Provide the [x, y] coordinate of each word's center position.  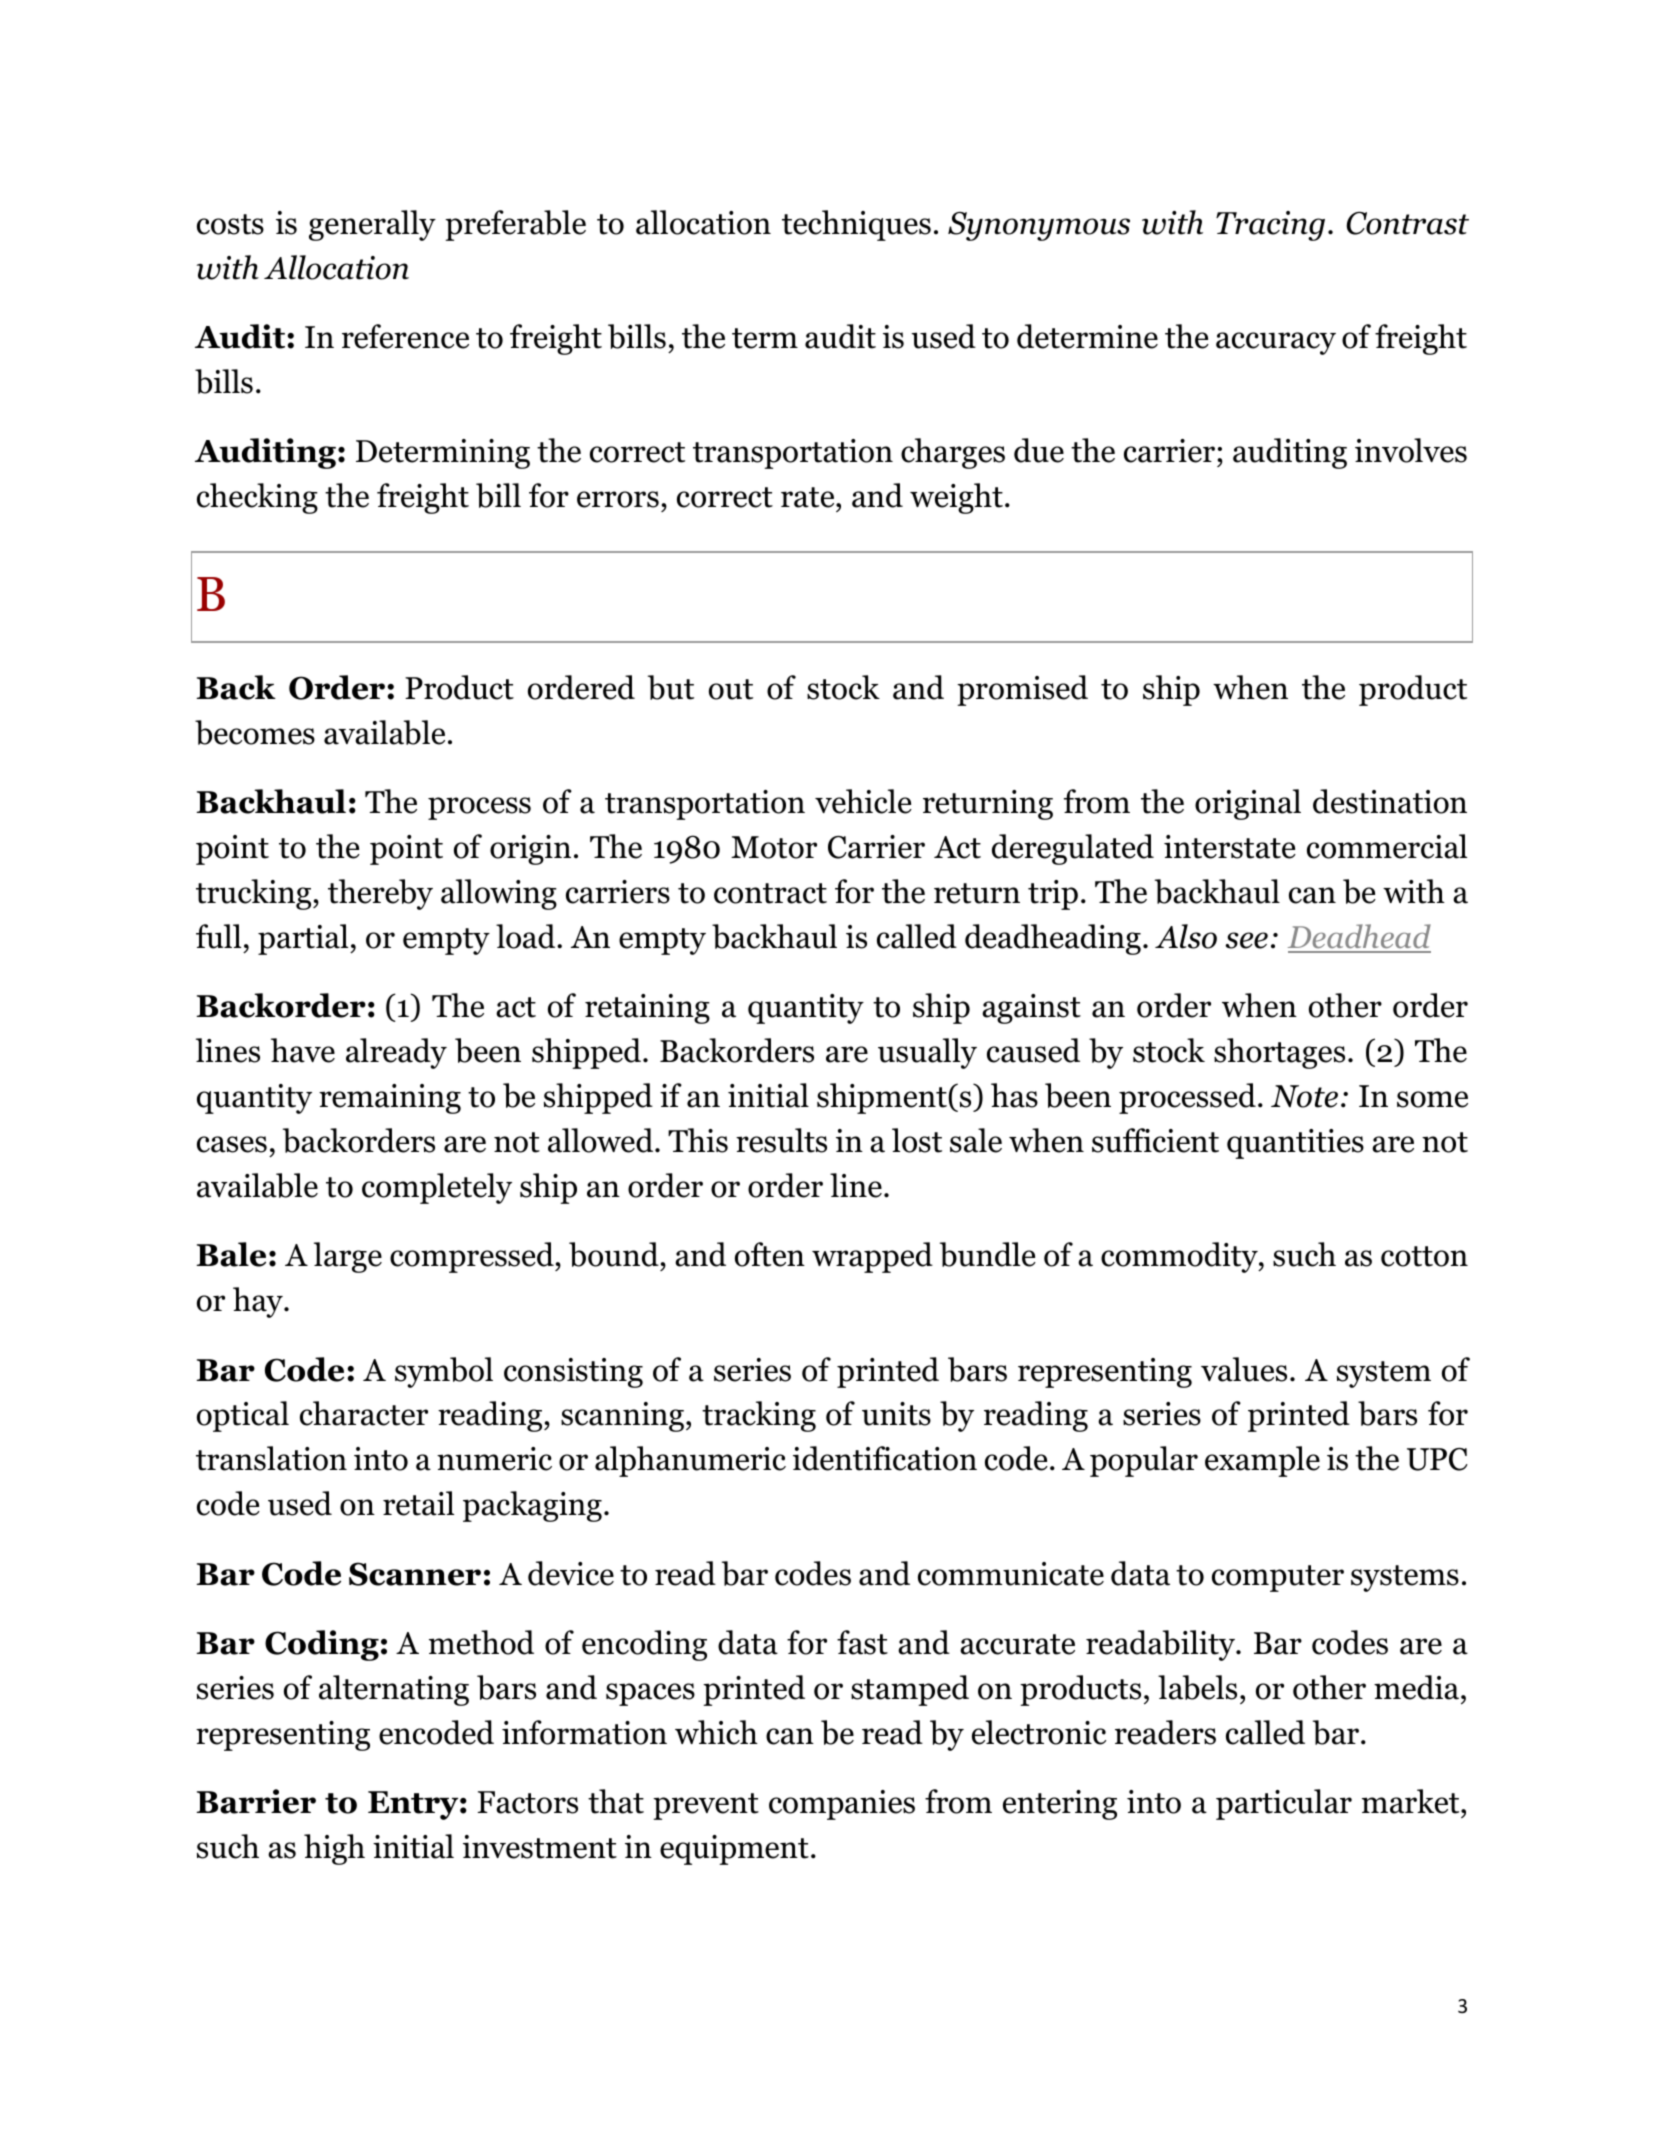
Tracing [1270, 226]
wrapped [872, 1257]
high [334, 1849]
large [348, 1257]
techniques [856, 225]
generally [372, 225]
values [1244, 1369]
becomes [255, 732]
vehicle [863, 801]
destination [1390, 801]
